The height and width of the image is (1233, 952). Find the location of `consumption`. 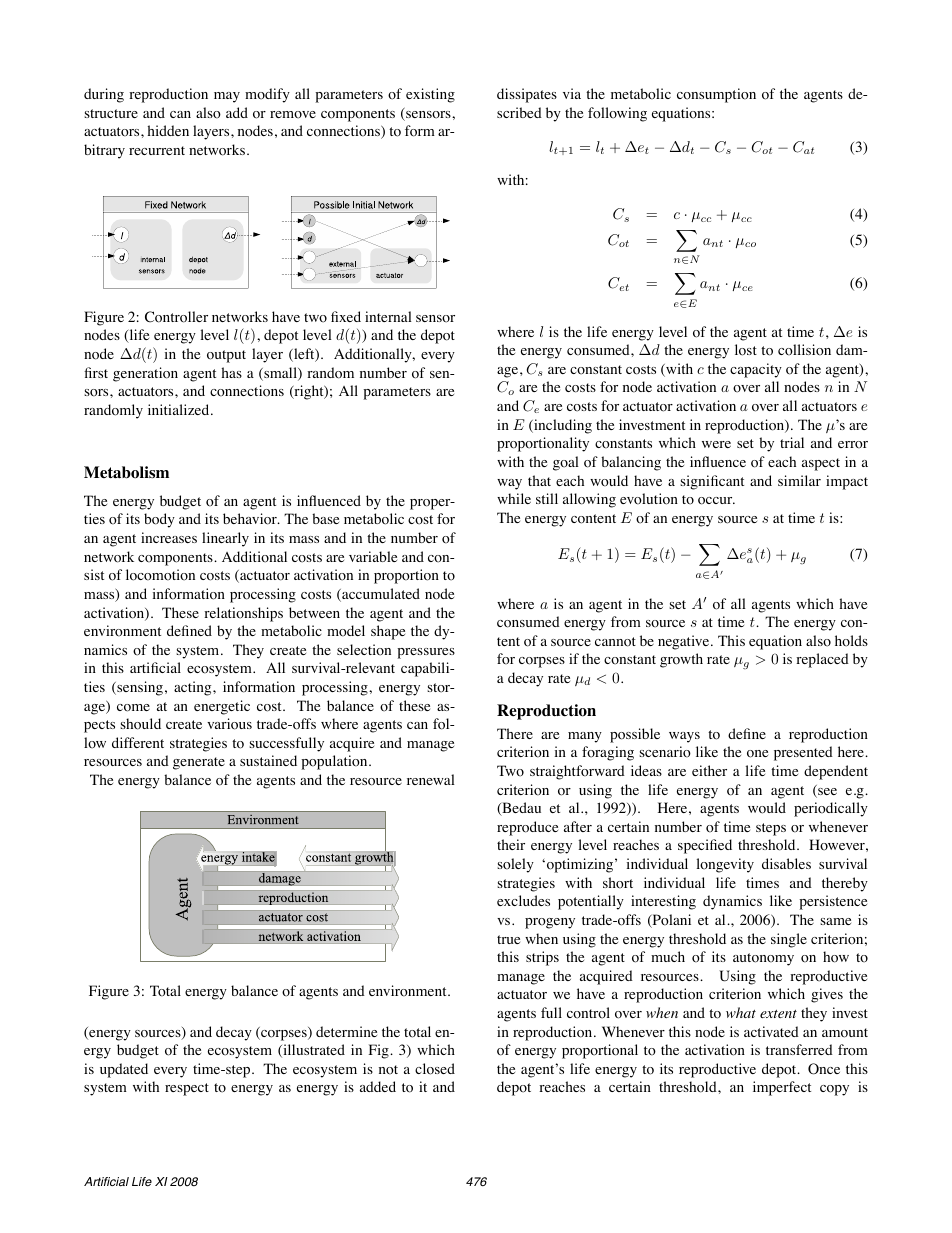

consumption is located at coordinates (716, 95).
